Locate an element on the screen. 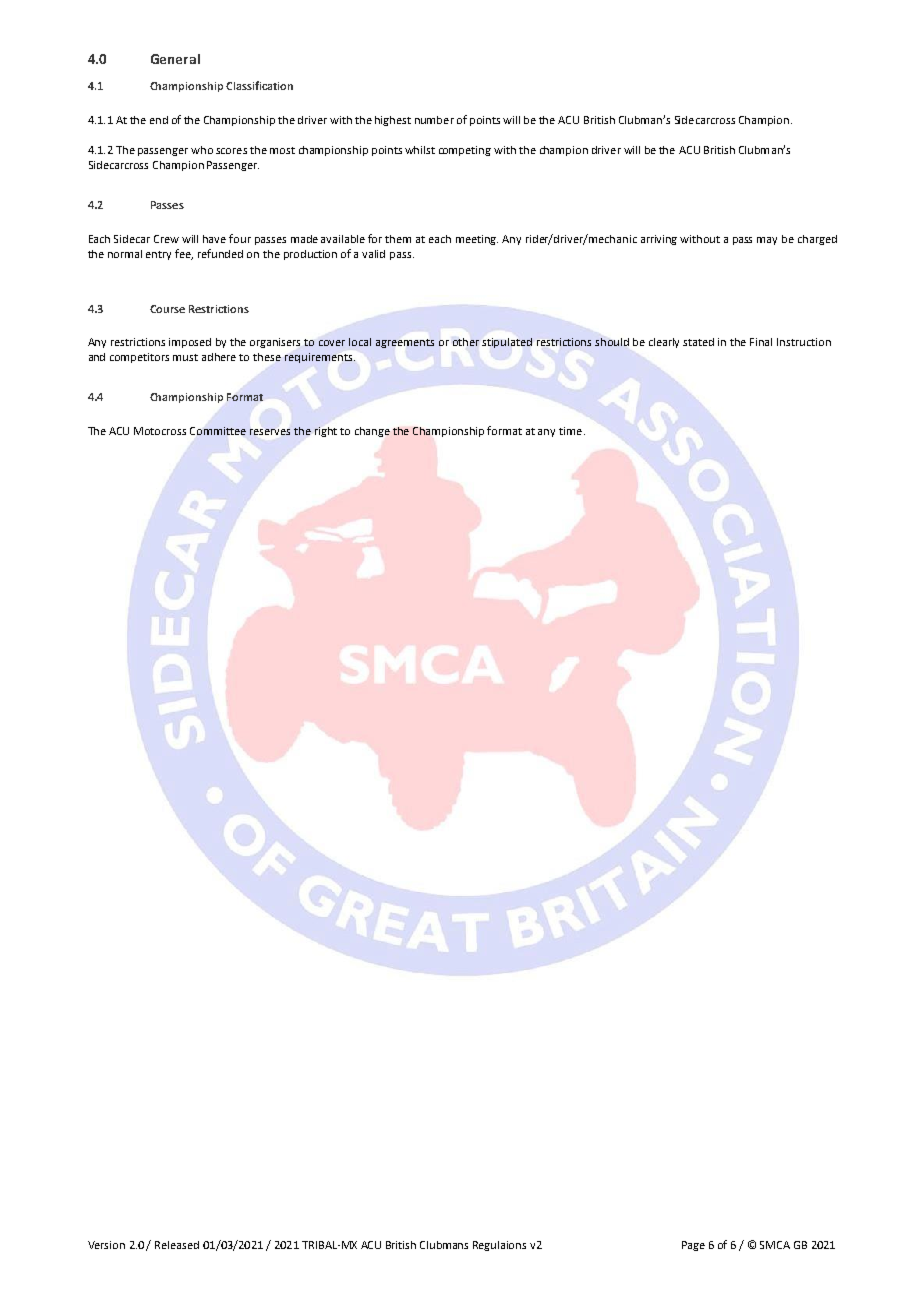  Final is located at coordinates (761, 342).
